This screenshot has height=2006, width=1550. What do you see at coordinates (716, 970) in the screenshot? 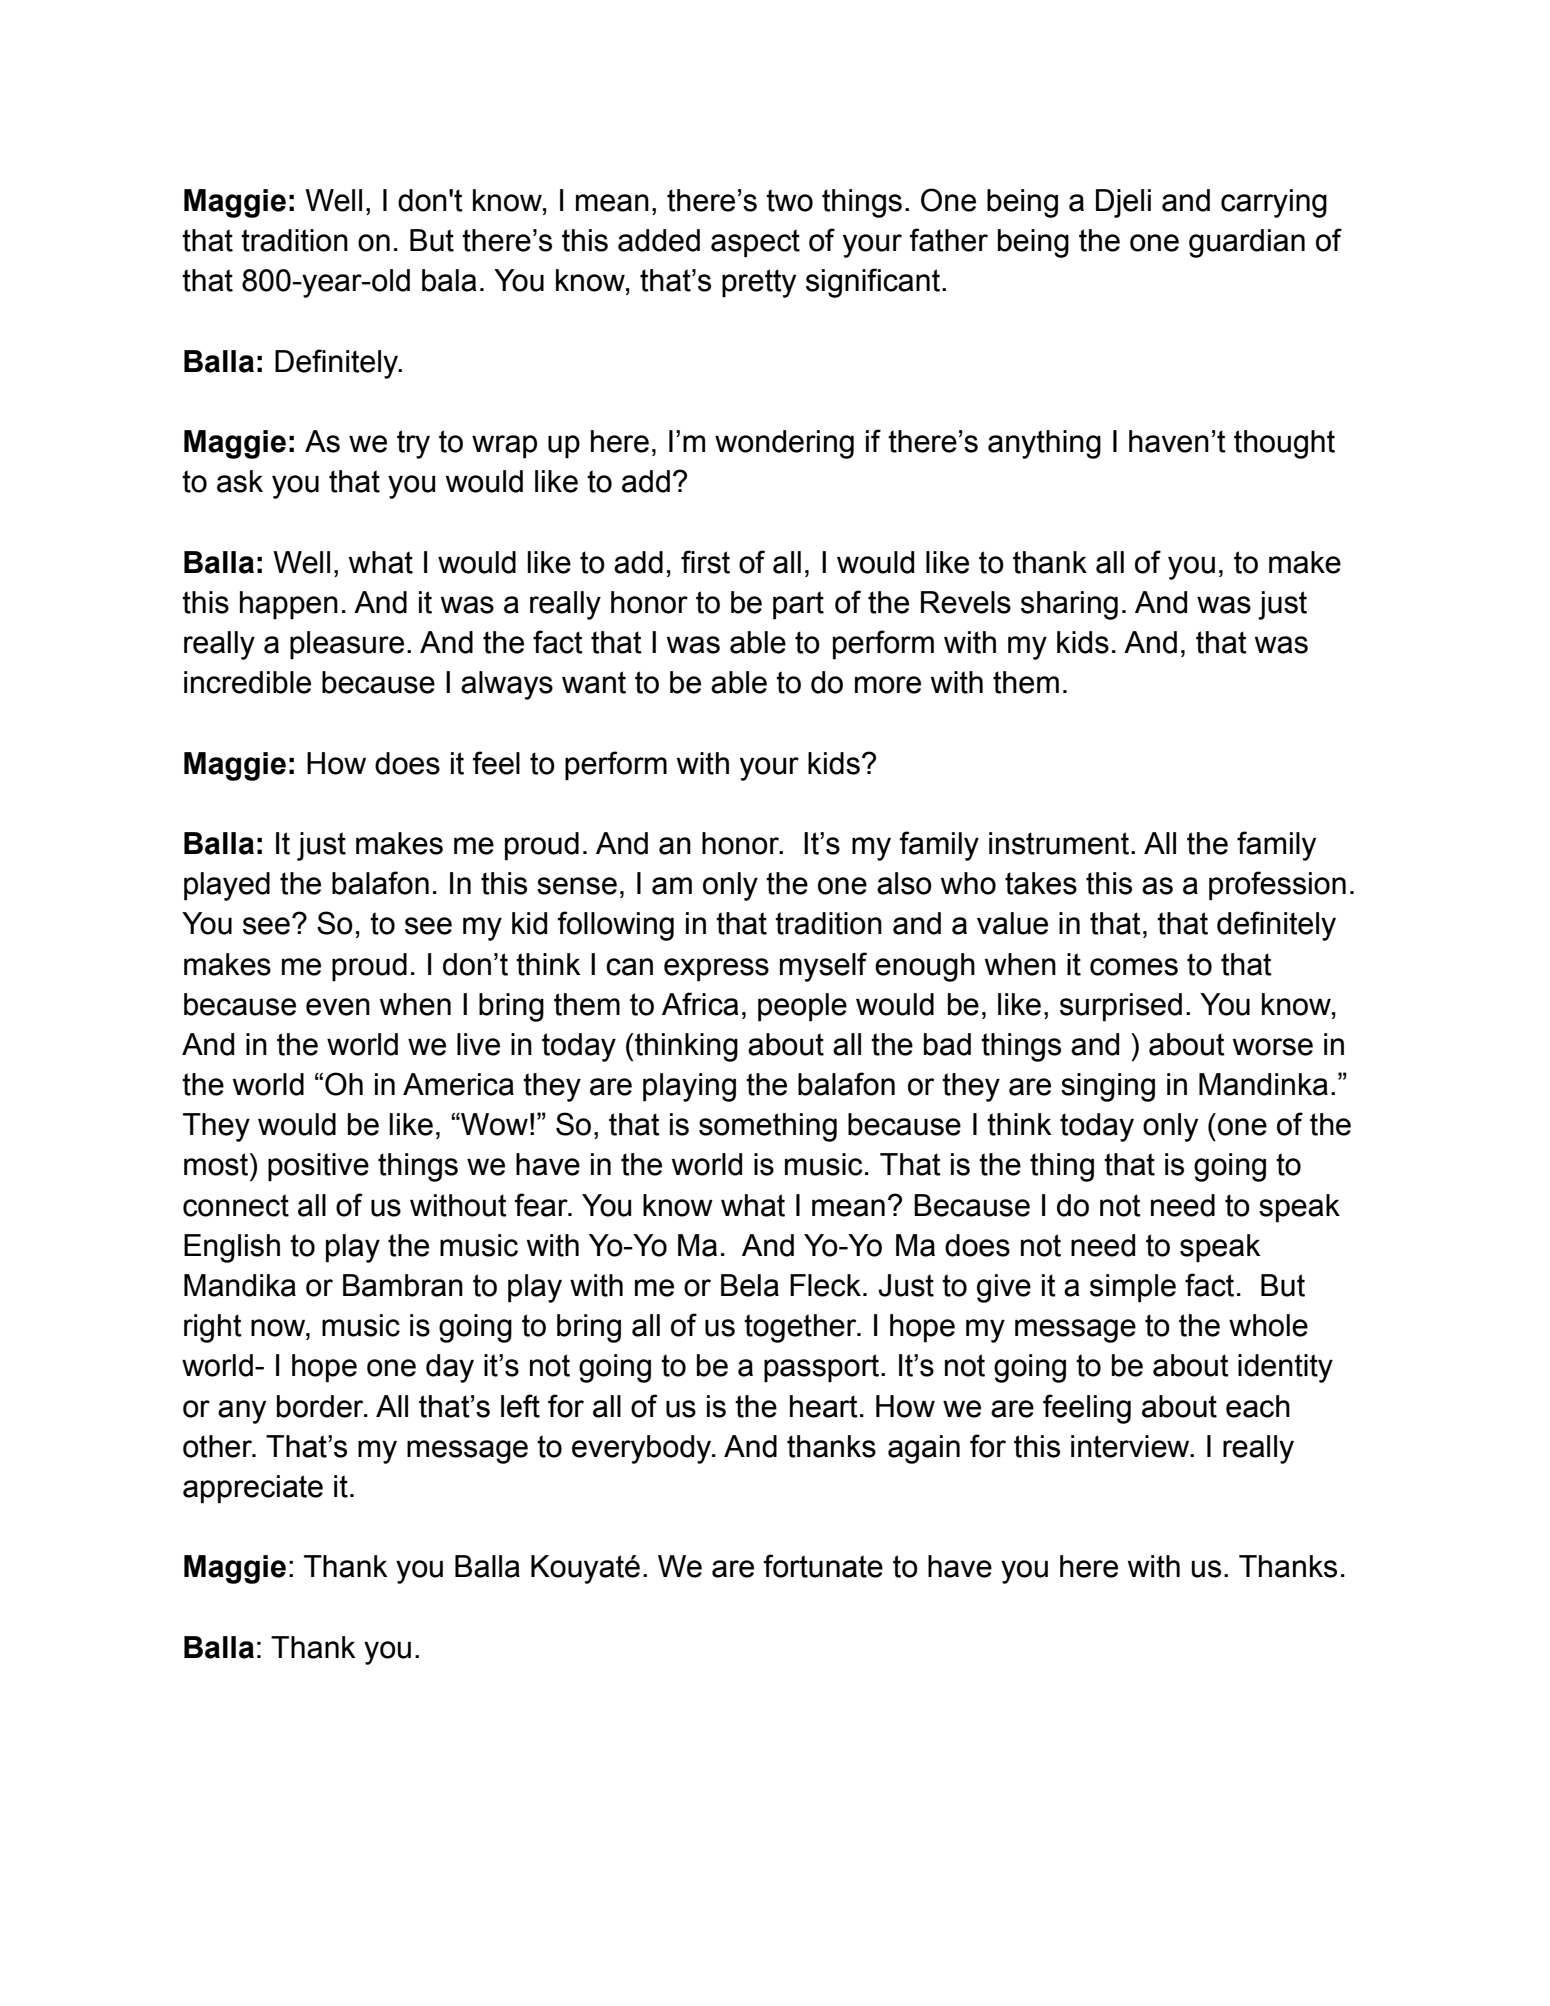
I see `express` at bounding box center [716, 970].
